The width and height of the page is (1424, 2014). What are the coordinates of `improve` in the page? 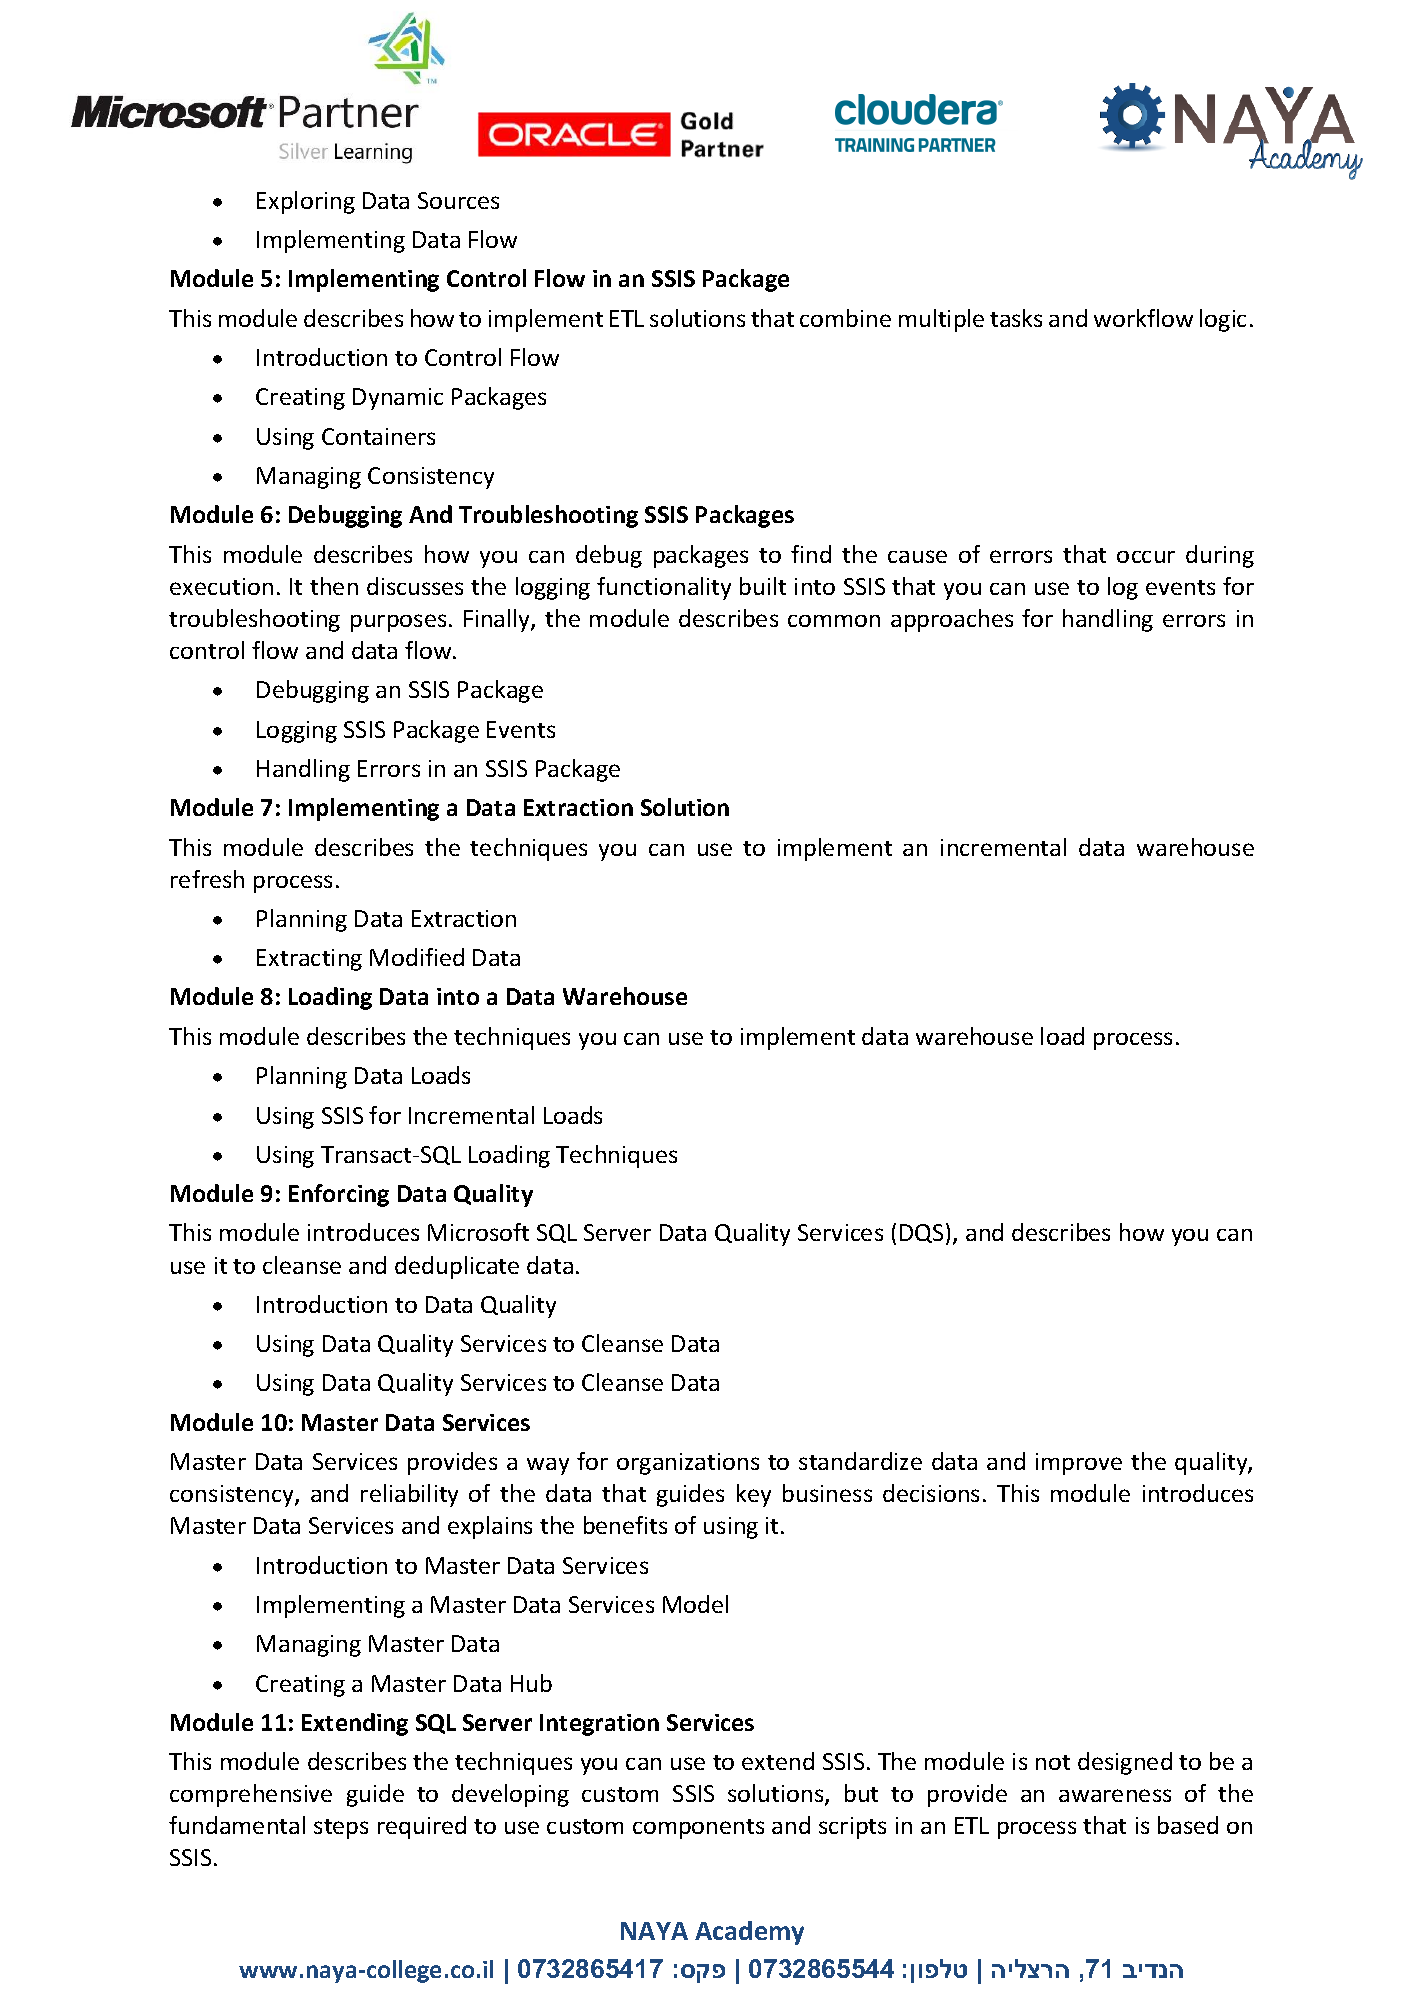 It's located at (1079, 1464).
